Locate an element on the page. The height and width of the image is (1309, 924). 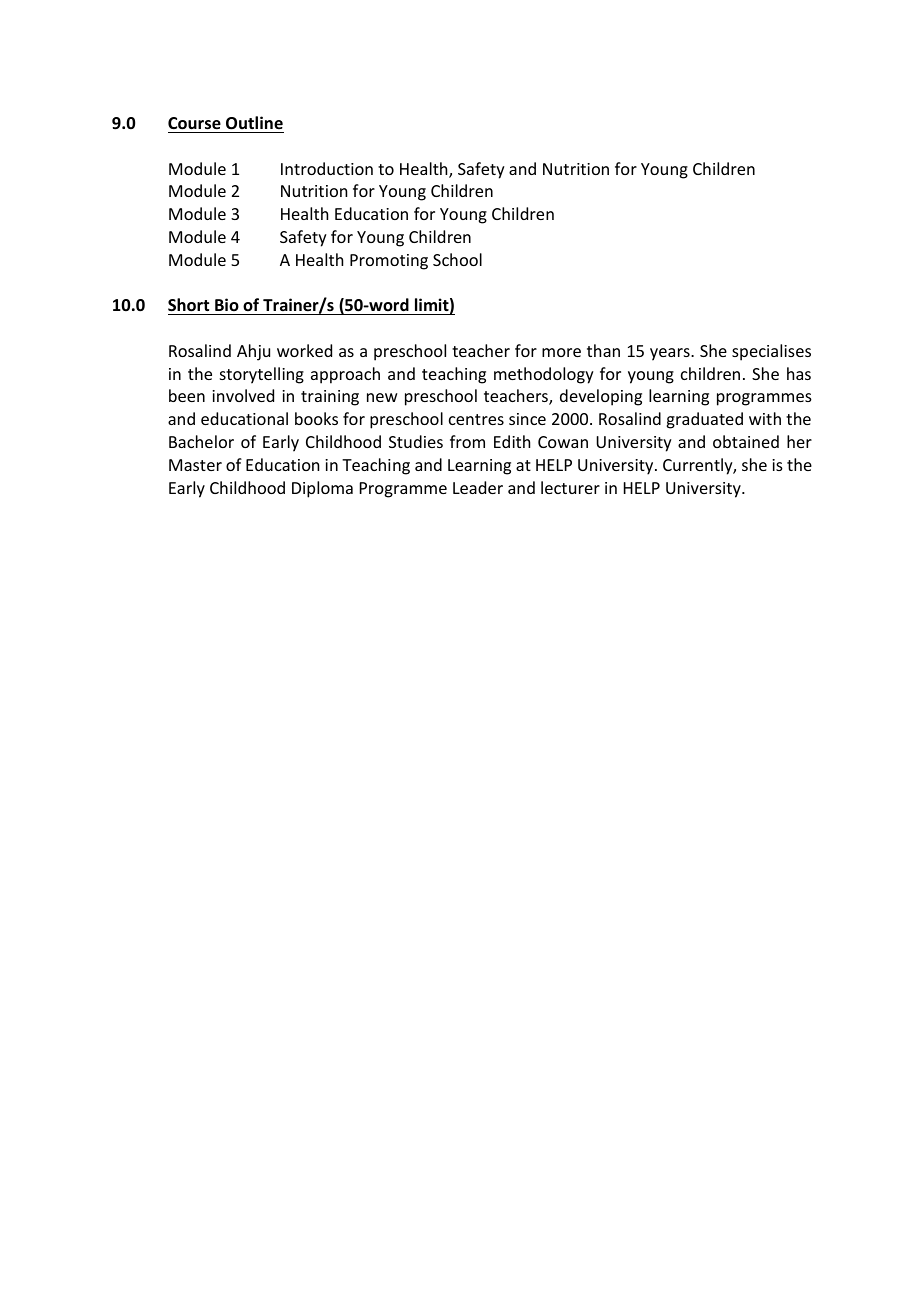
specialises is located at coordinates (771, 352).
